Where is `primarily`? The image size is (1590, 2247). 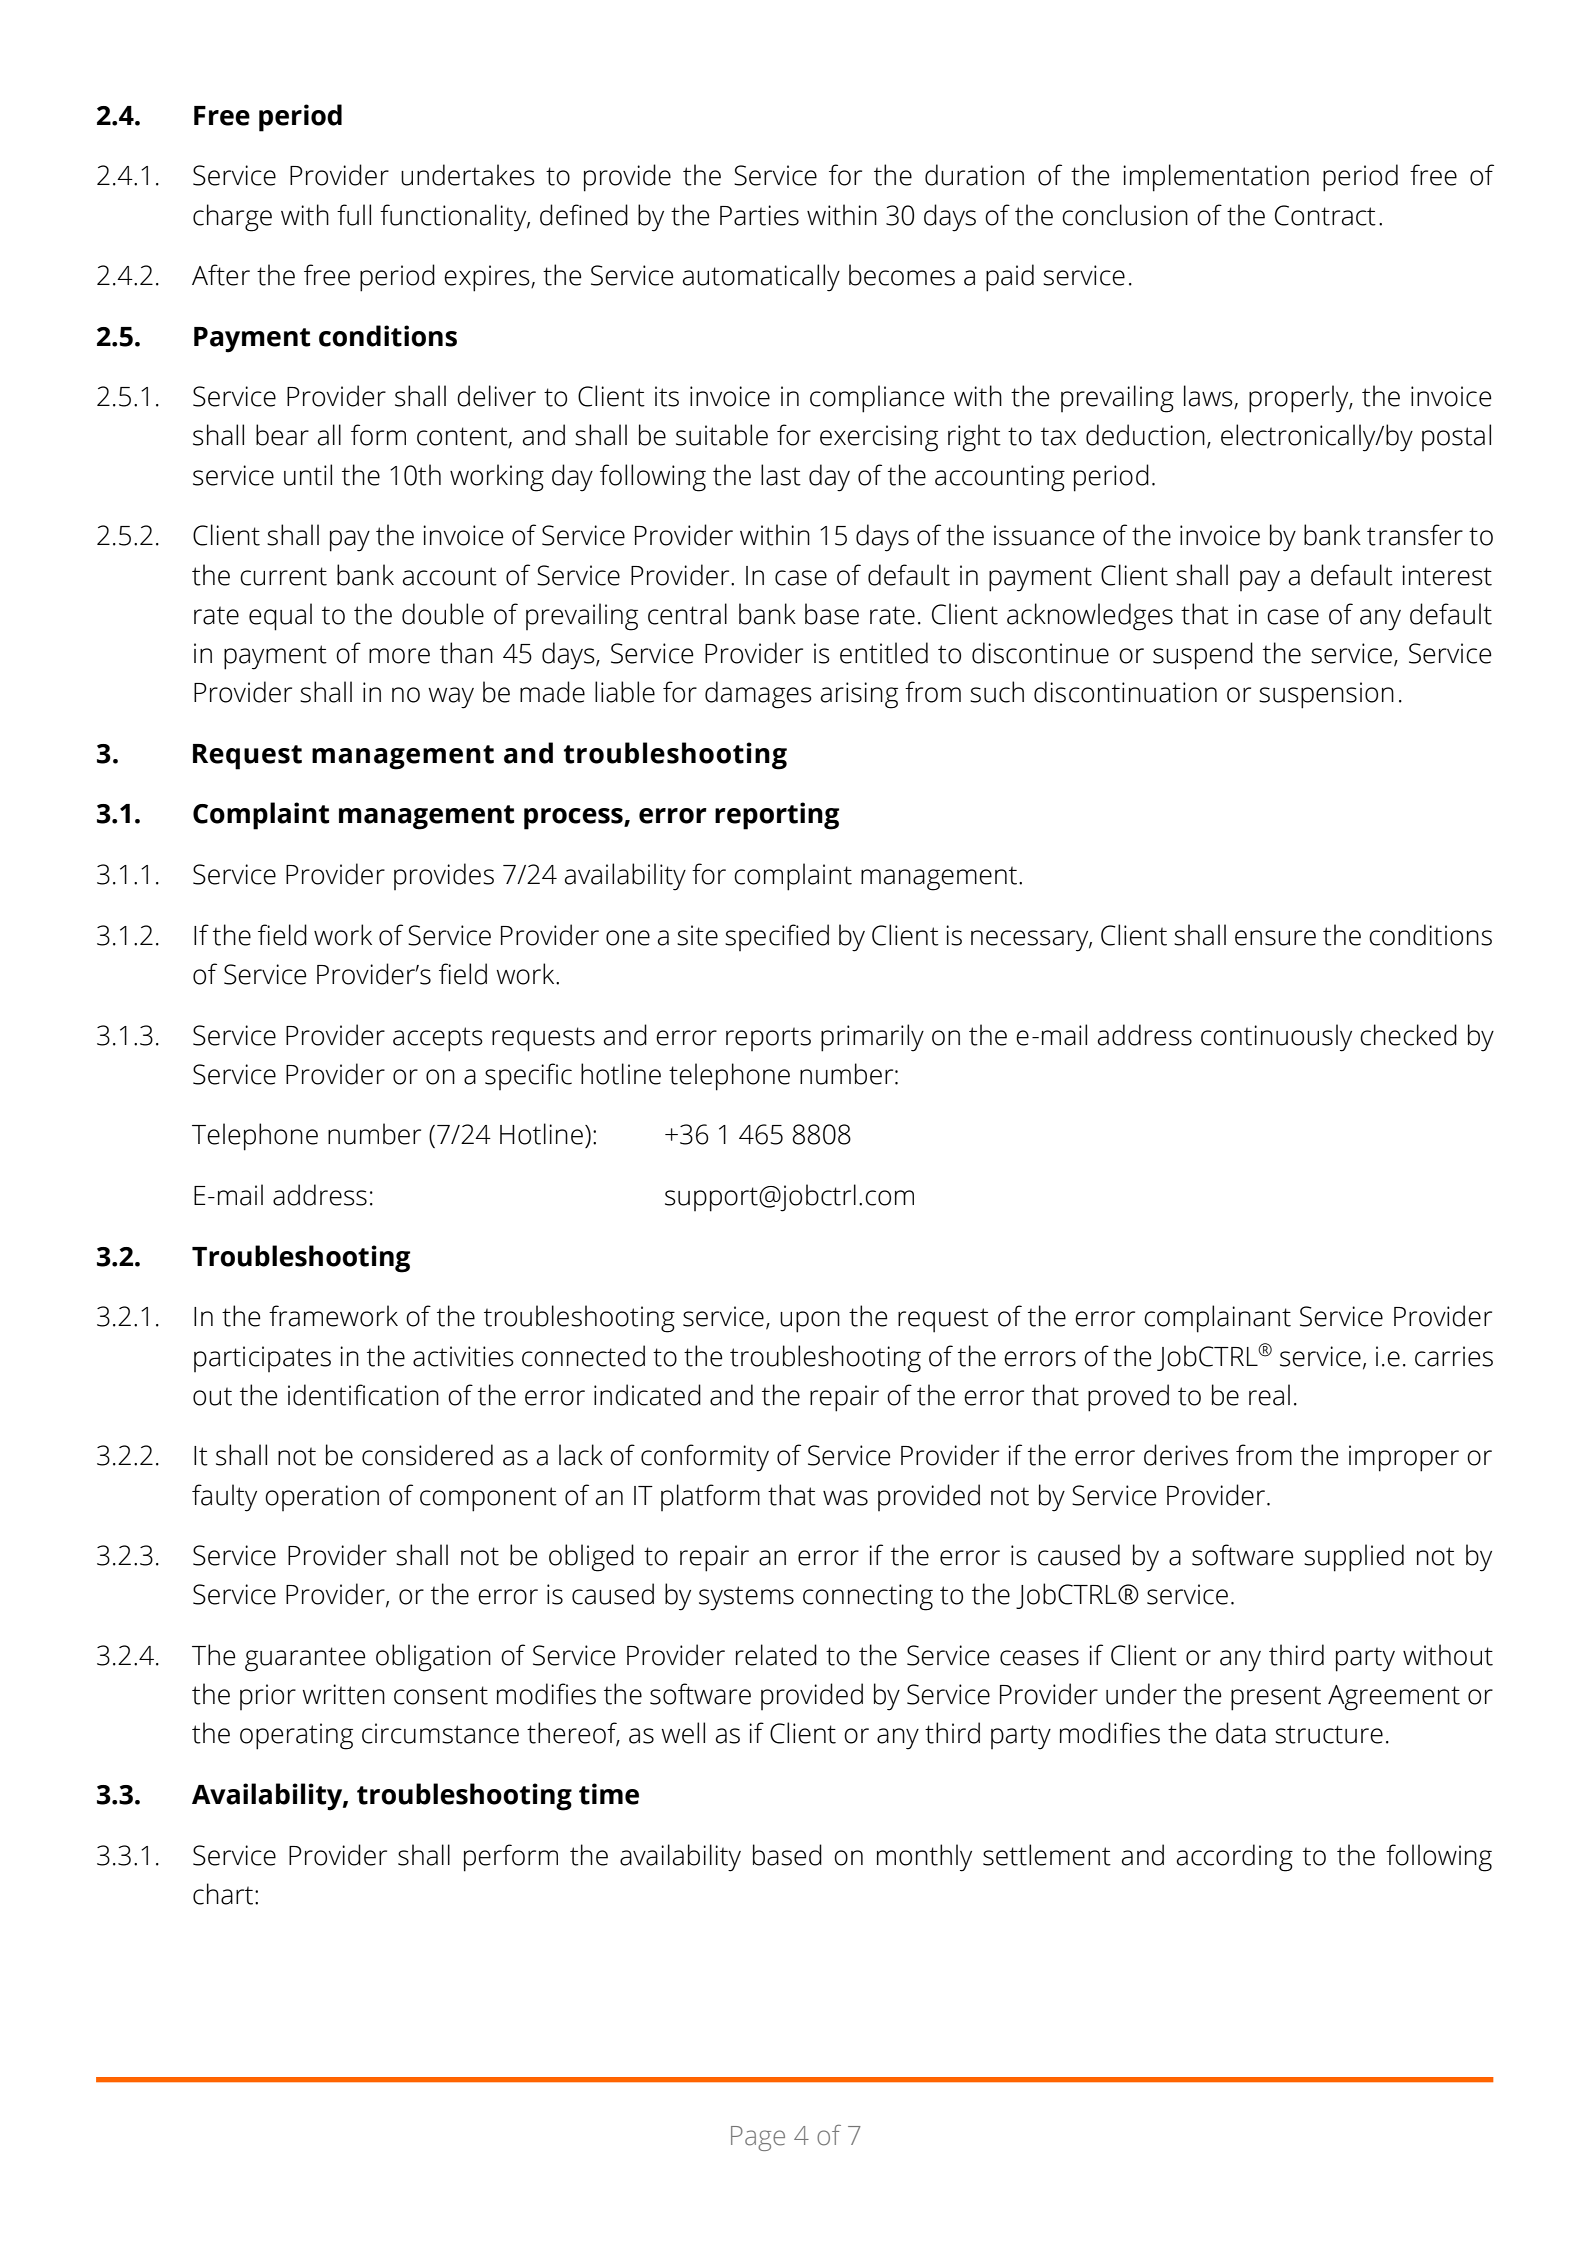
primarily is located at coordinates (872, 1038).
